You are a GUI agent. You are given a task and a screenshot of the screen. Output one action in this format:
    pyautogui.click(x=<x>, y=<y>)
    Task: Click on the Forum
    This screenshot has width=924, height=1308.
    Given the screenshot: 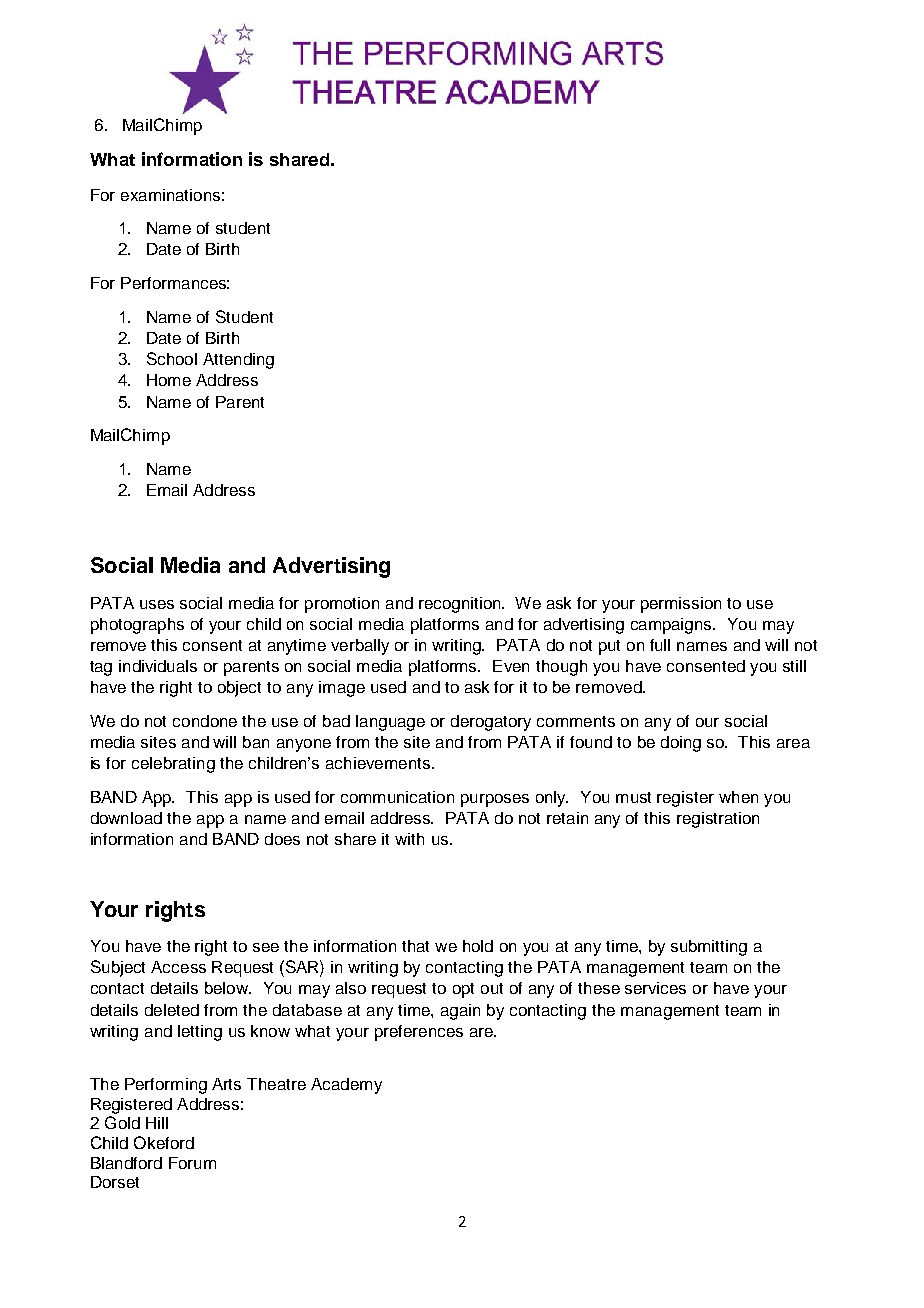 What is the action you would take?
    pyautogui.click(x=192, y=1163)
